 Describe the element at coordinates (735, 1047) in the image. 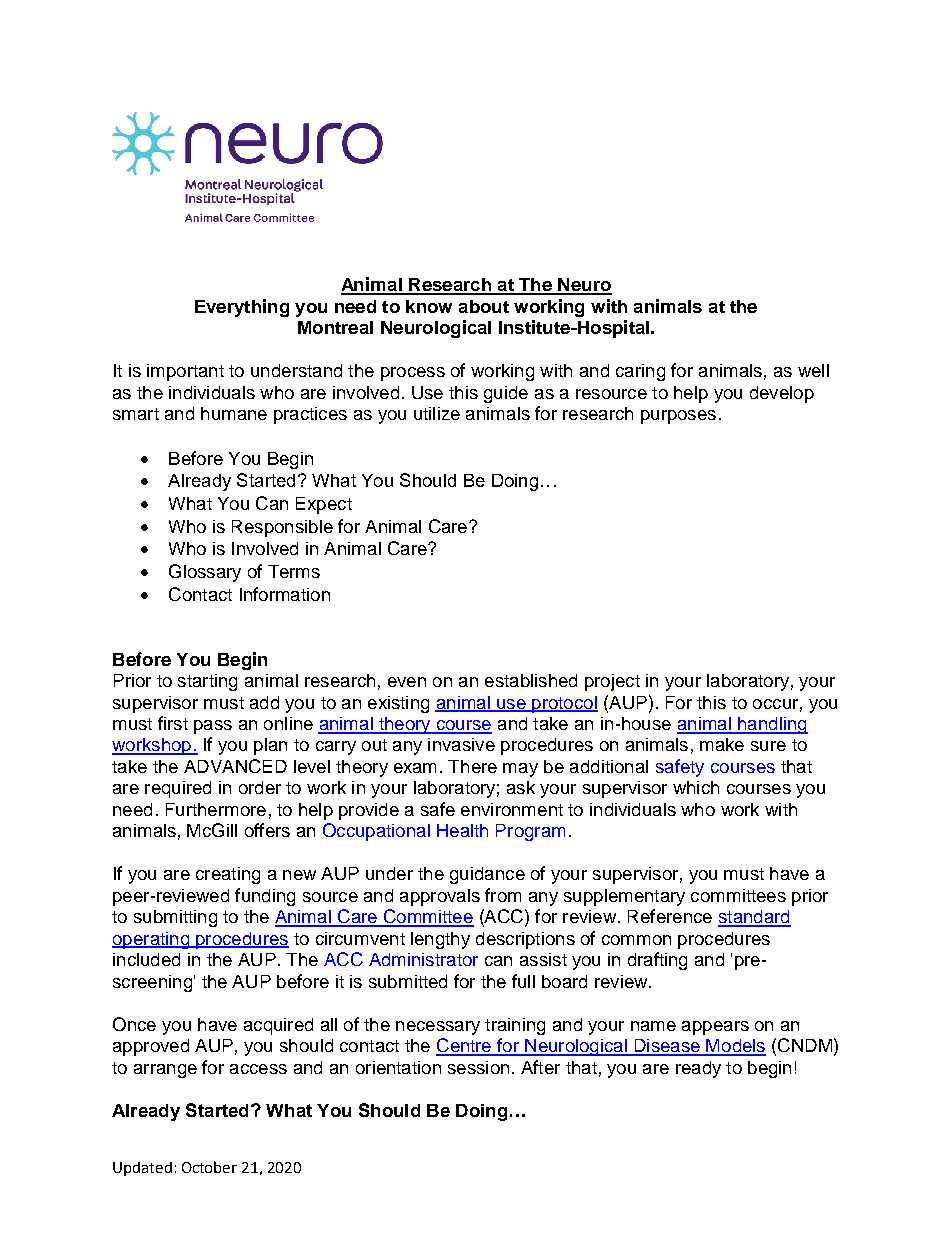

I see `Models` at that location.
